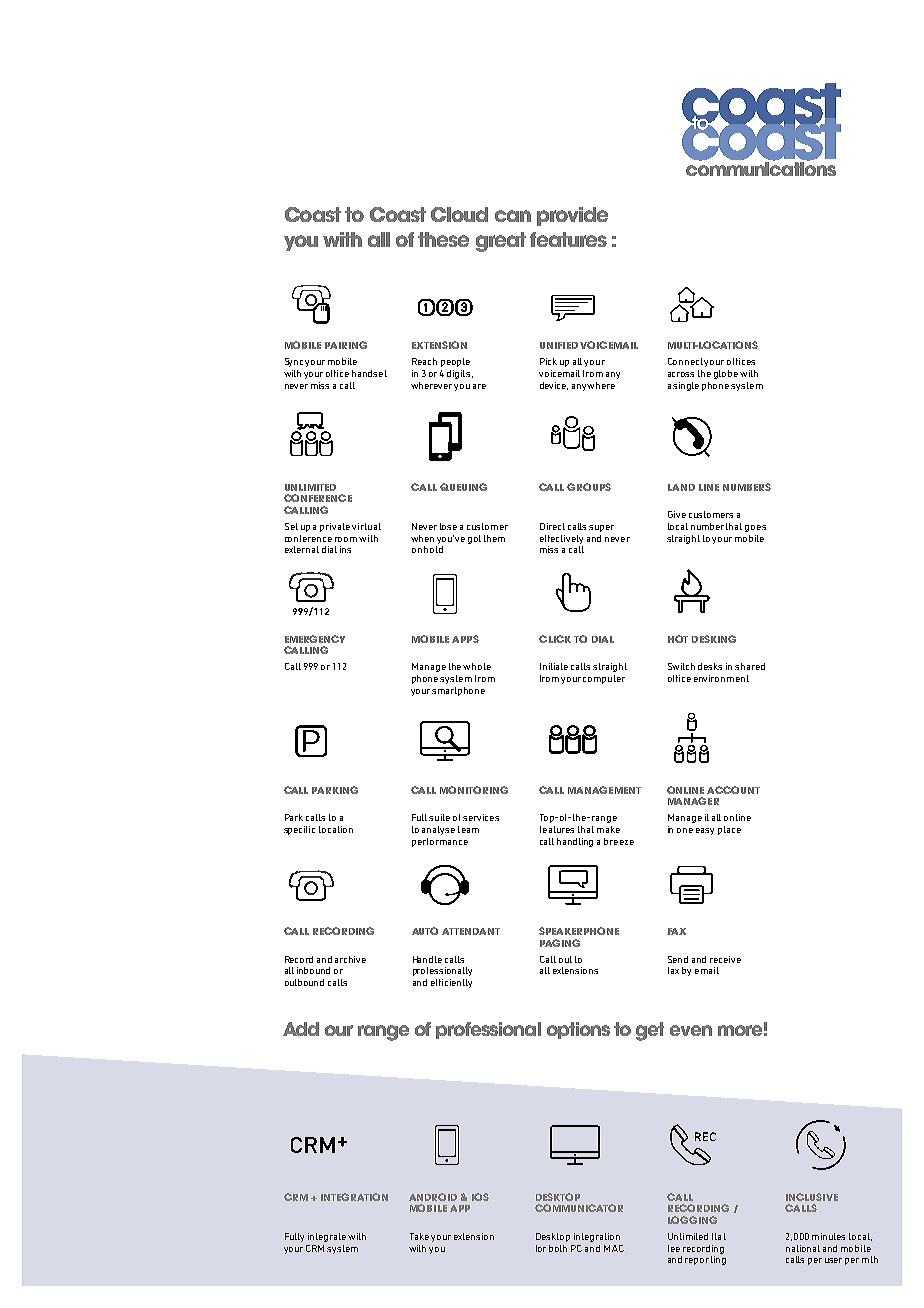 The width and height of the screenshot is (924, 1308). Describe the element at coordinates (755, 528) in the screenshot. I see `goes` at that location.
